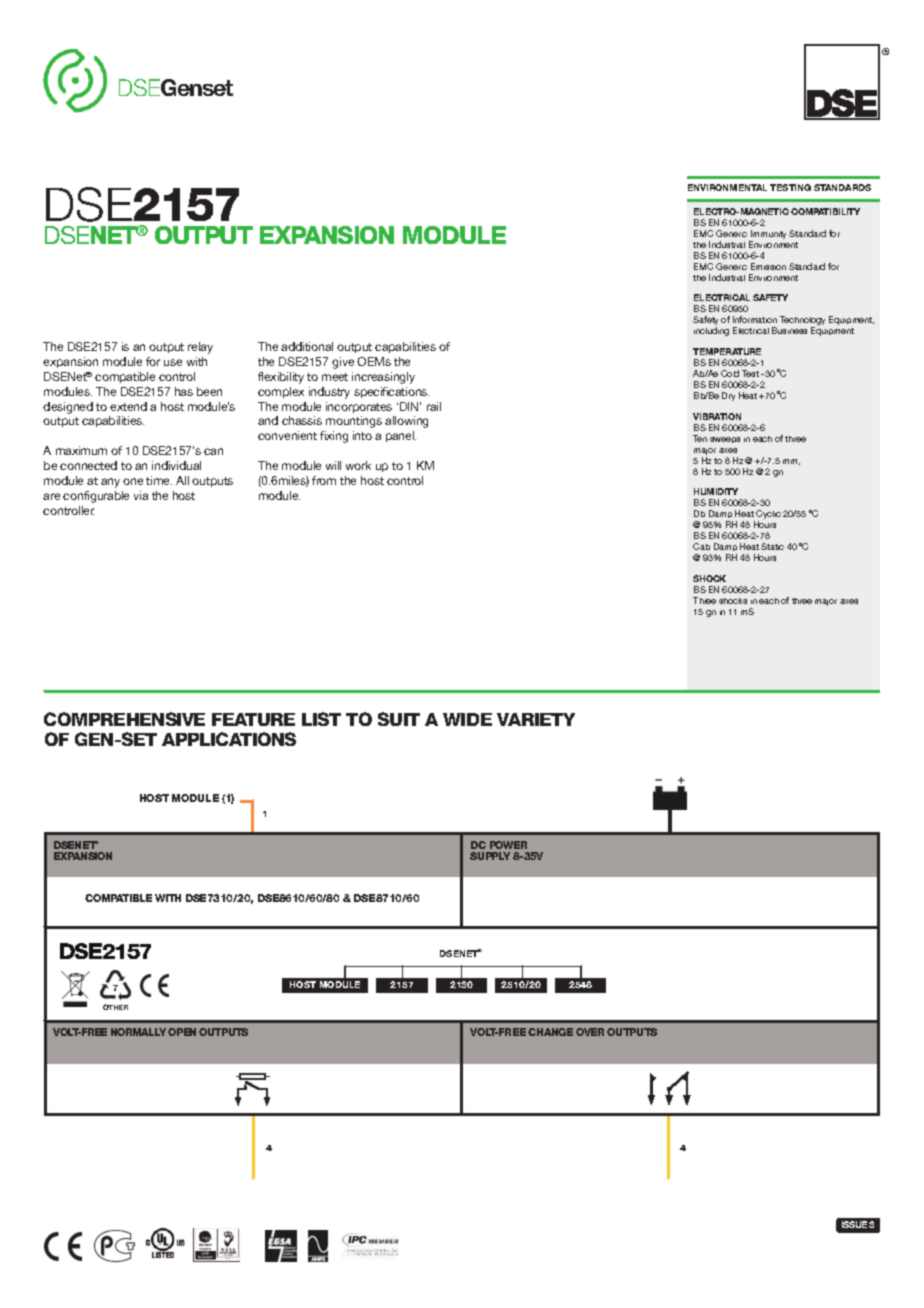 The image size is (924, 1308). Describe the element at coordinates (768, 266) in the screenshot. I see `Emission` at that location.
